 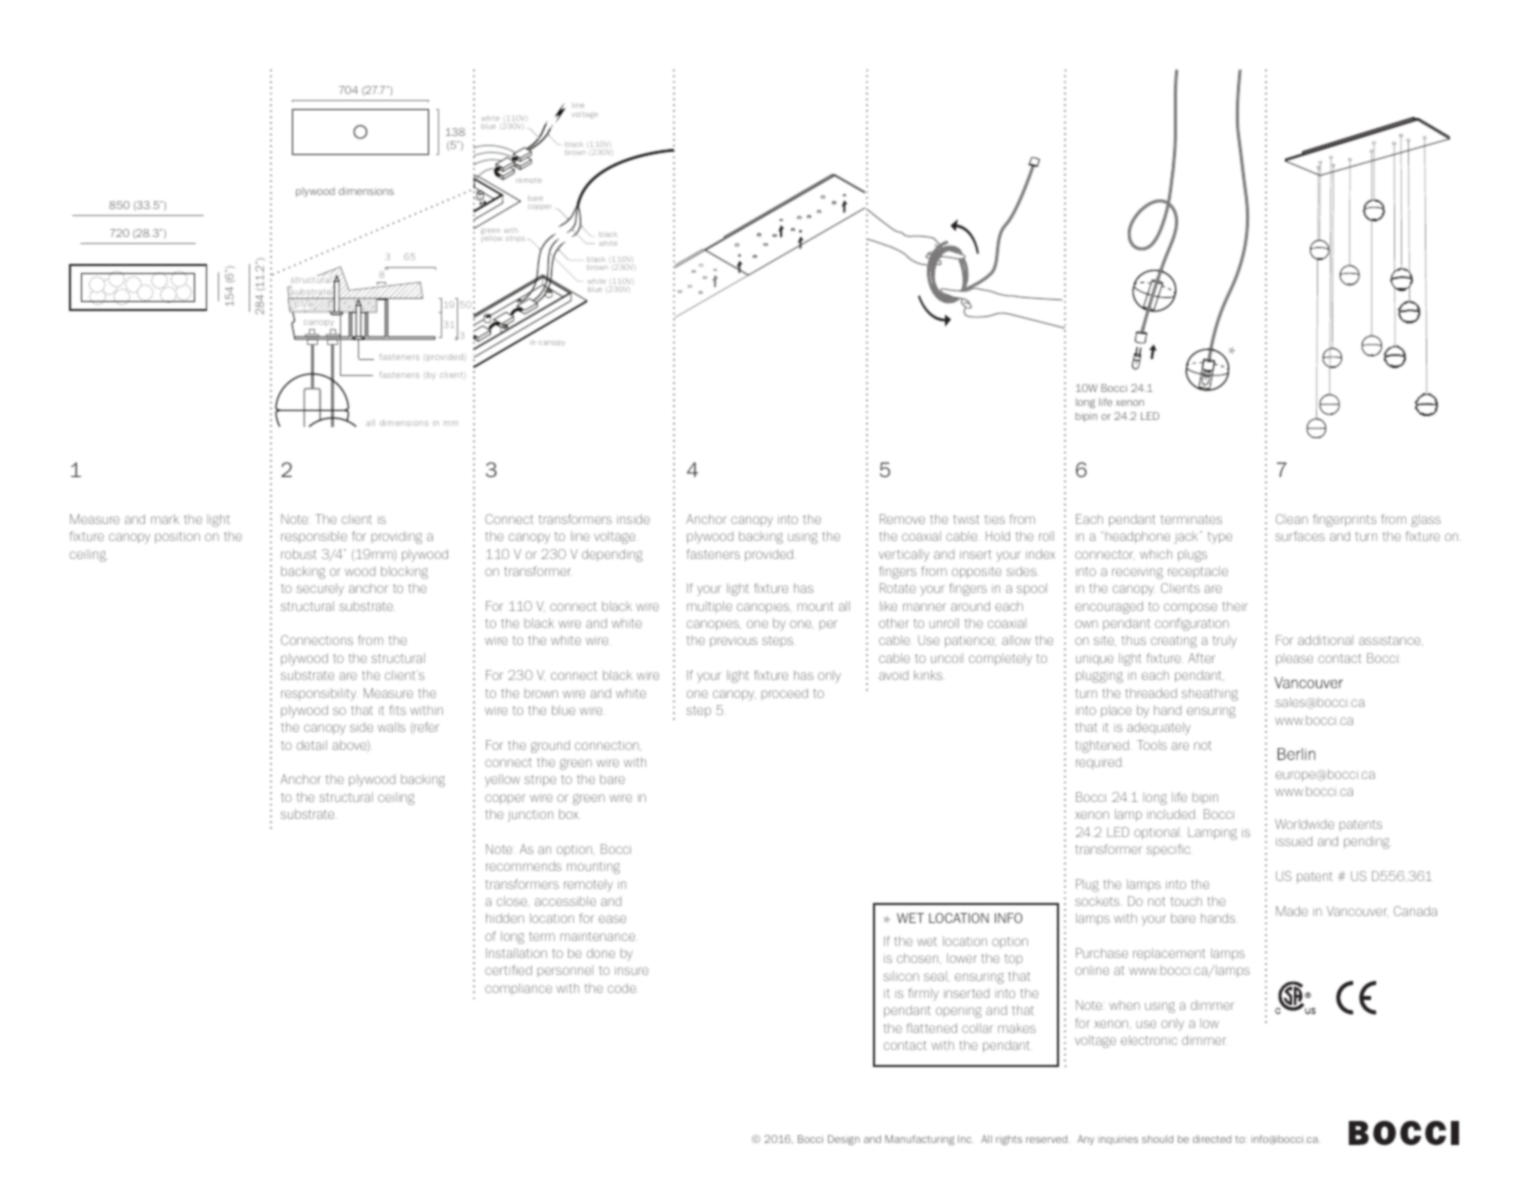 I want to click on Clean, so click(x=1292, y=519).
